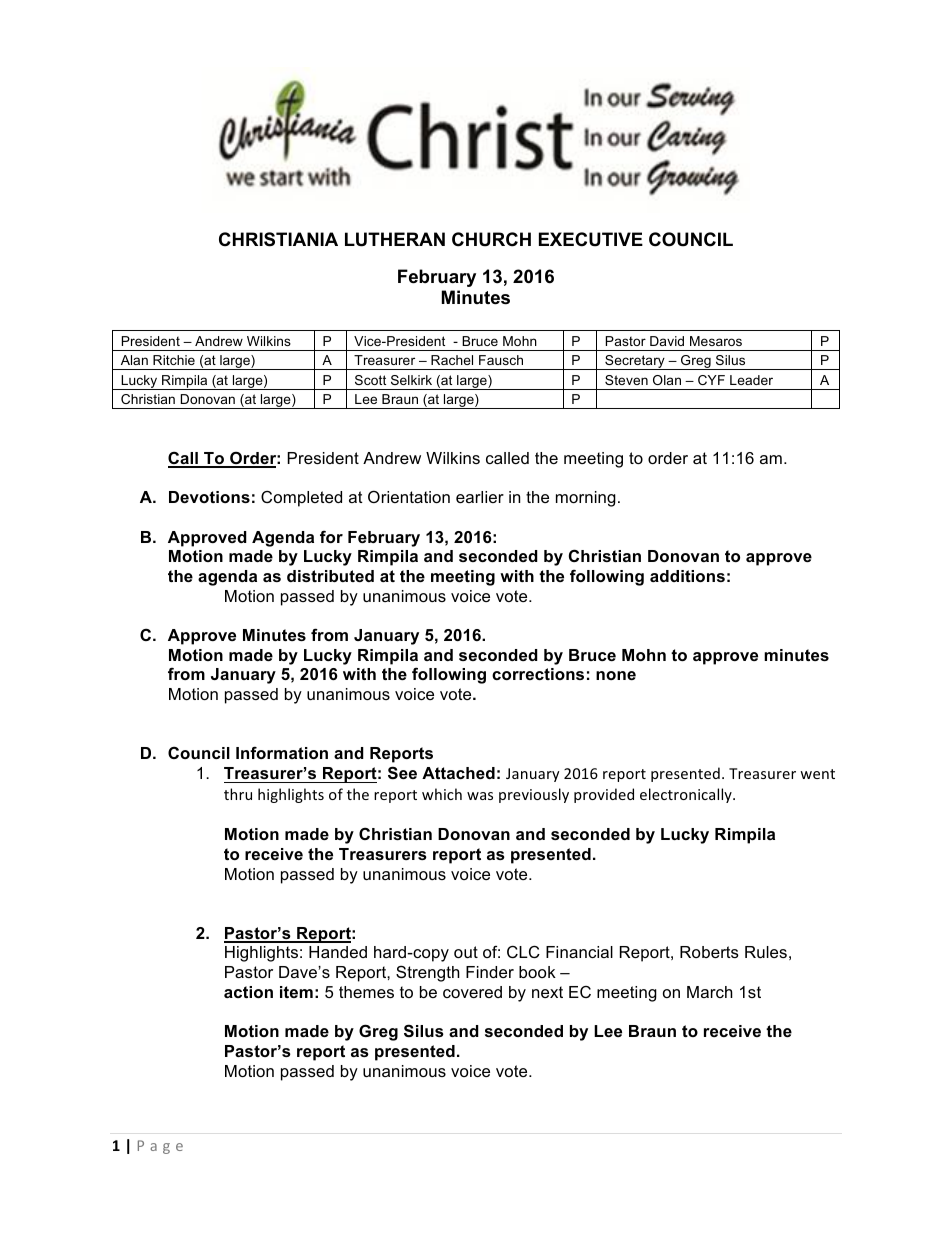  I want to click on Ritchie, so click(174, 360).
